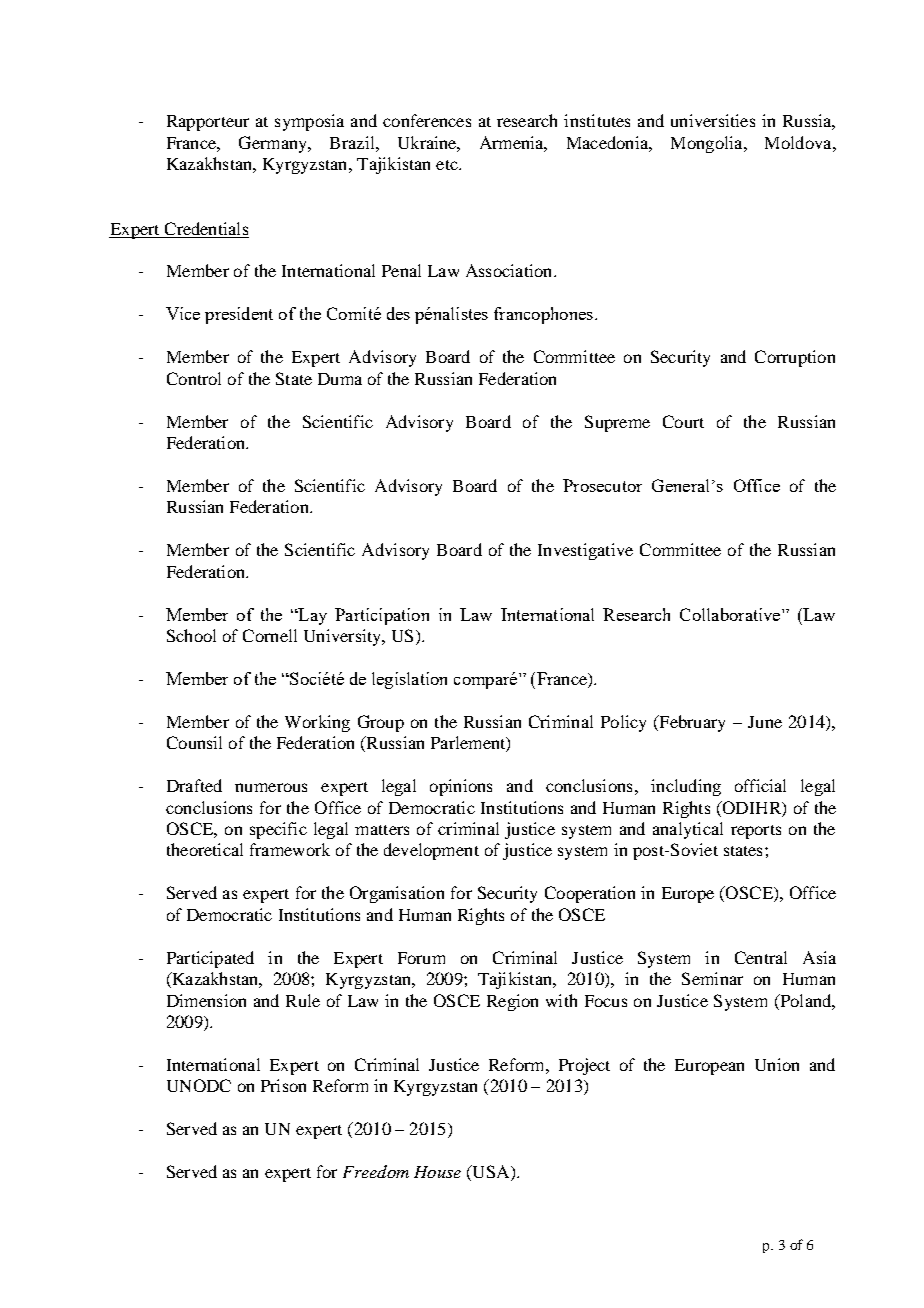  What do you see at coordinates (491, 1173) in the image?
I see `USA` at bounding box center [491, 1173].
